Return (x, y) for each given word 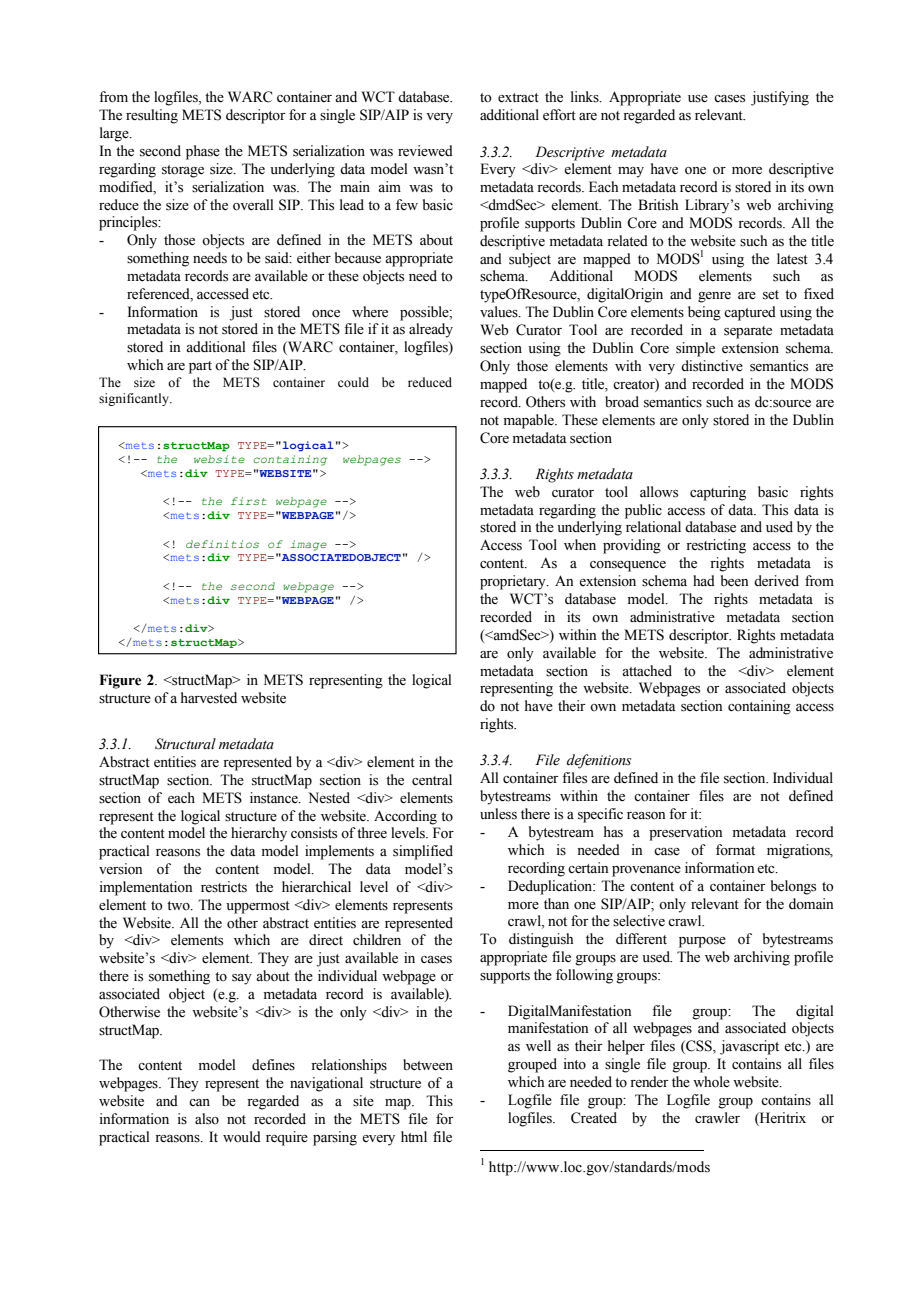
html (414, 1136)
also (207, 1119)
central (432, 780)
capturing (718, 493)
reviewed (425, 151)
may (631, 172)
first (248, 501)
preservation (686, 833)
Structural (185, 744)
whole (711, 1082)
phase (203, 152)
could (353, 382)
